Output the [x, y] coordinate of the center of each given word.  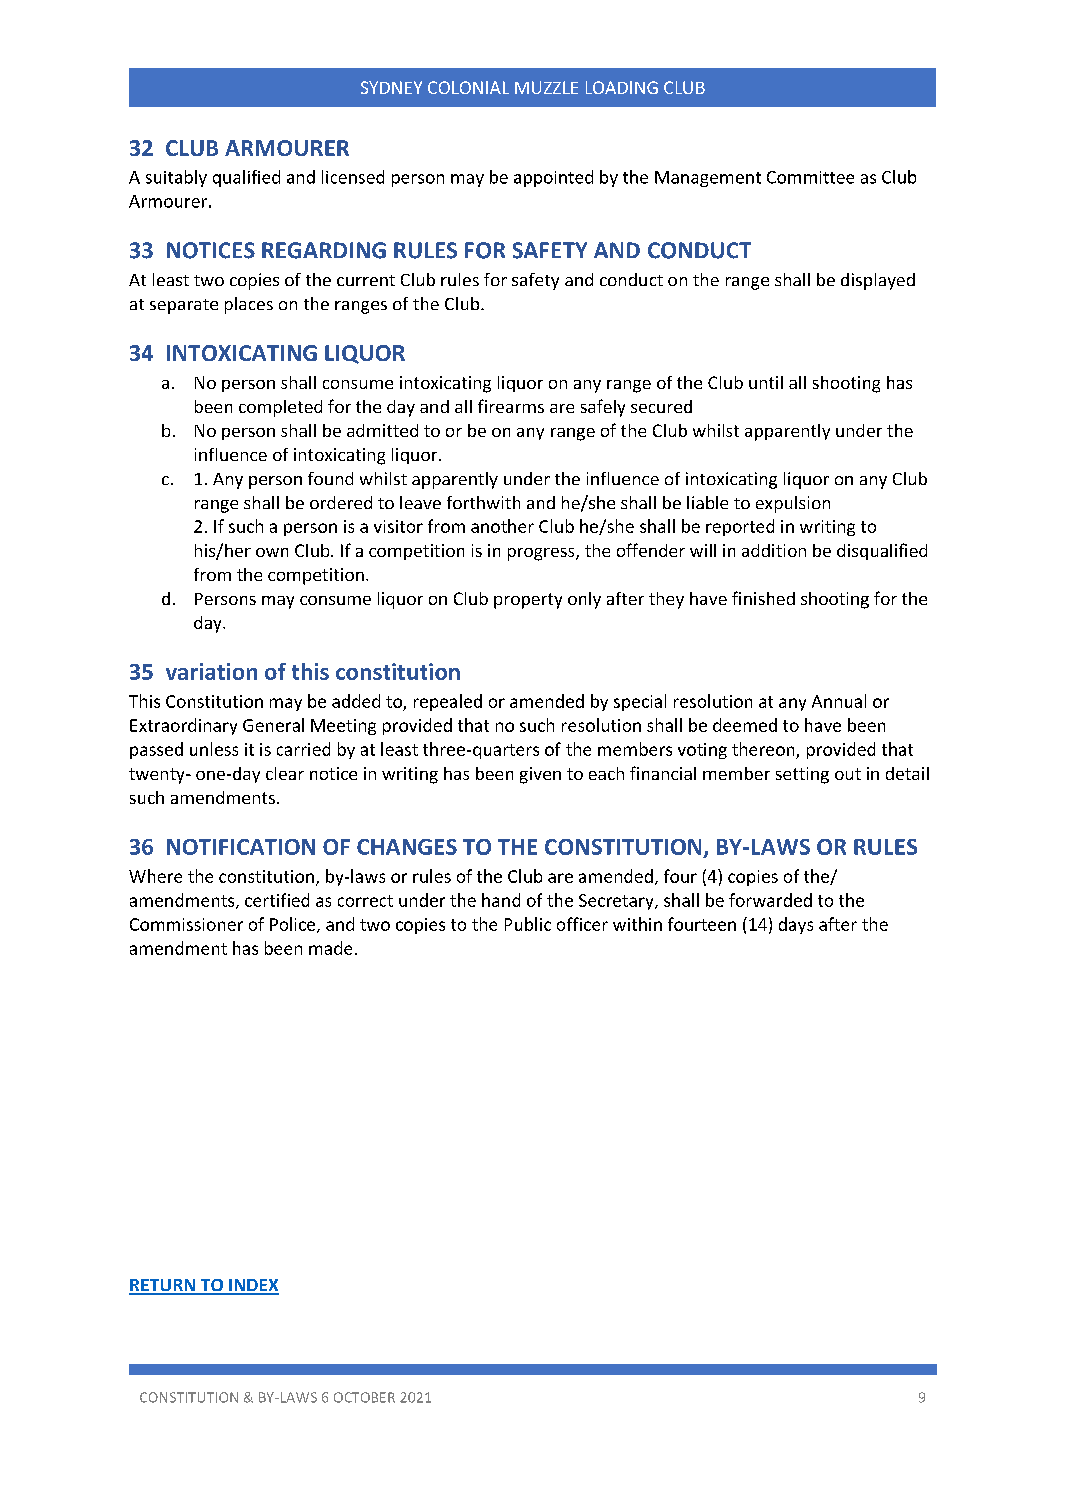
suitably [176, 178]
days [796, 925]
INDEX [253, 1286]
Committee [810, 177]
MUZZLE [546, 87]
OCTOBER [364, 1397]
